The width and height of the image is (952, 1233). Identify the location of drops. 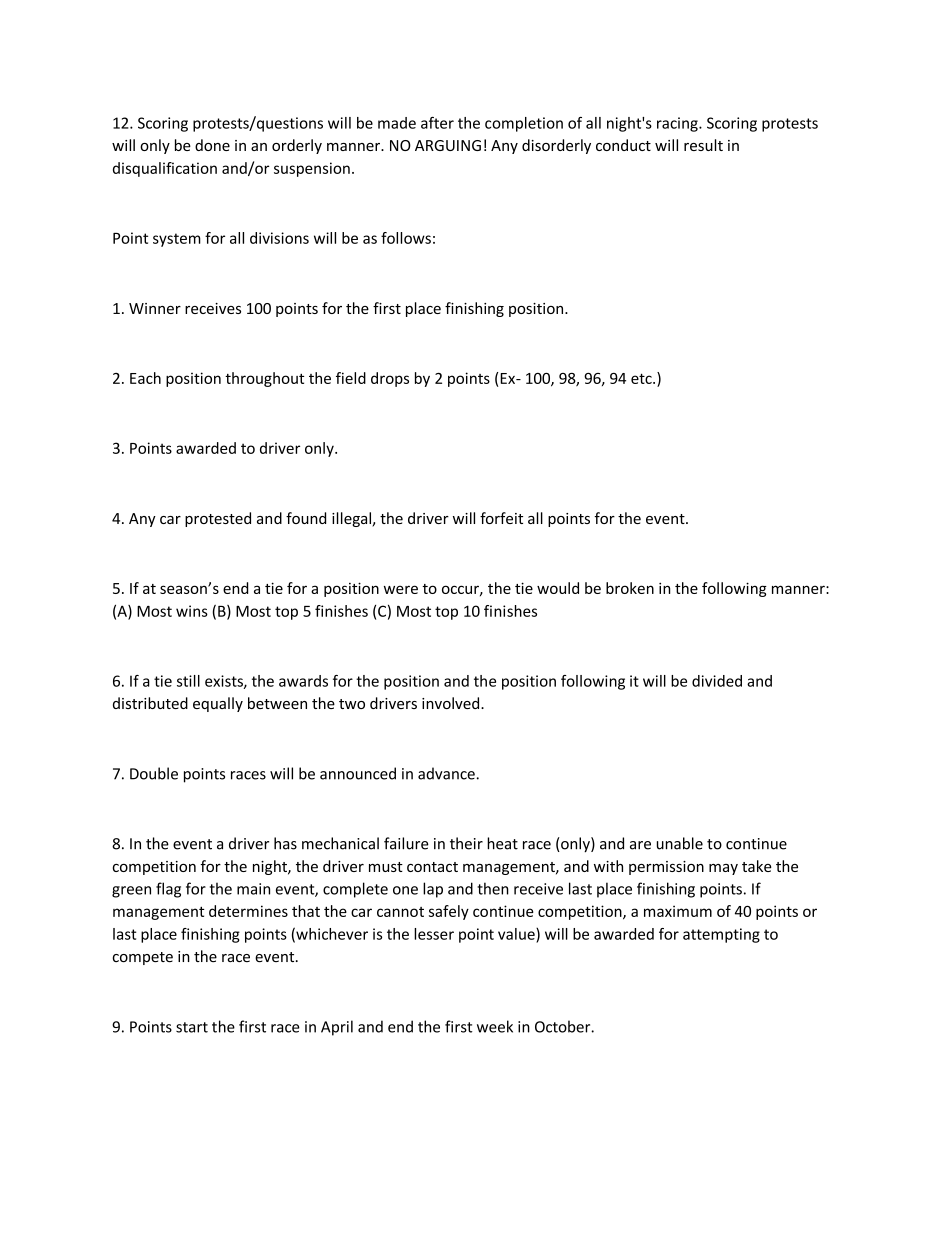
(390, 379).
